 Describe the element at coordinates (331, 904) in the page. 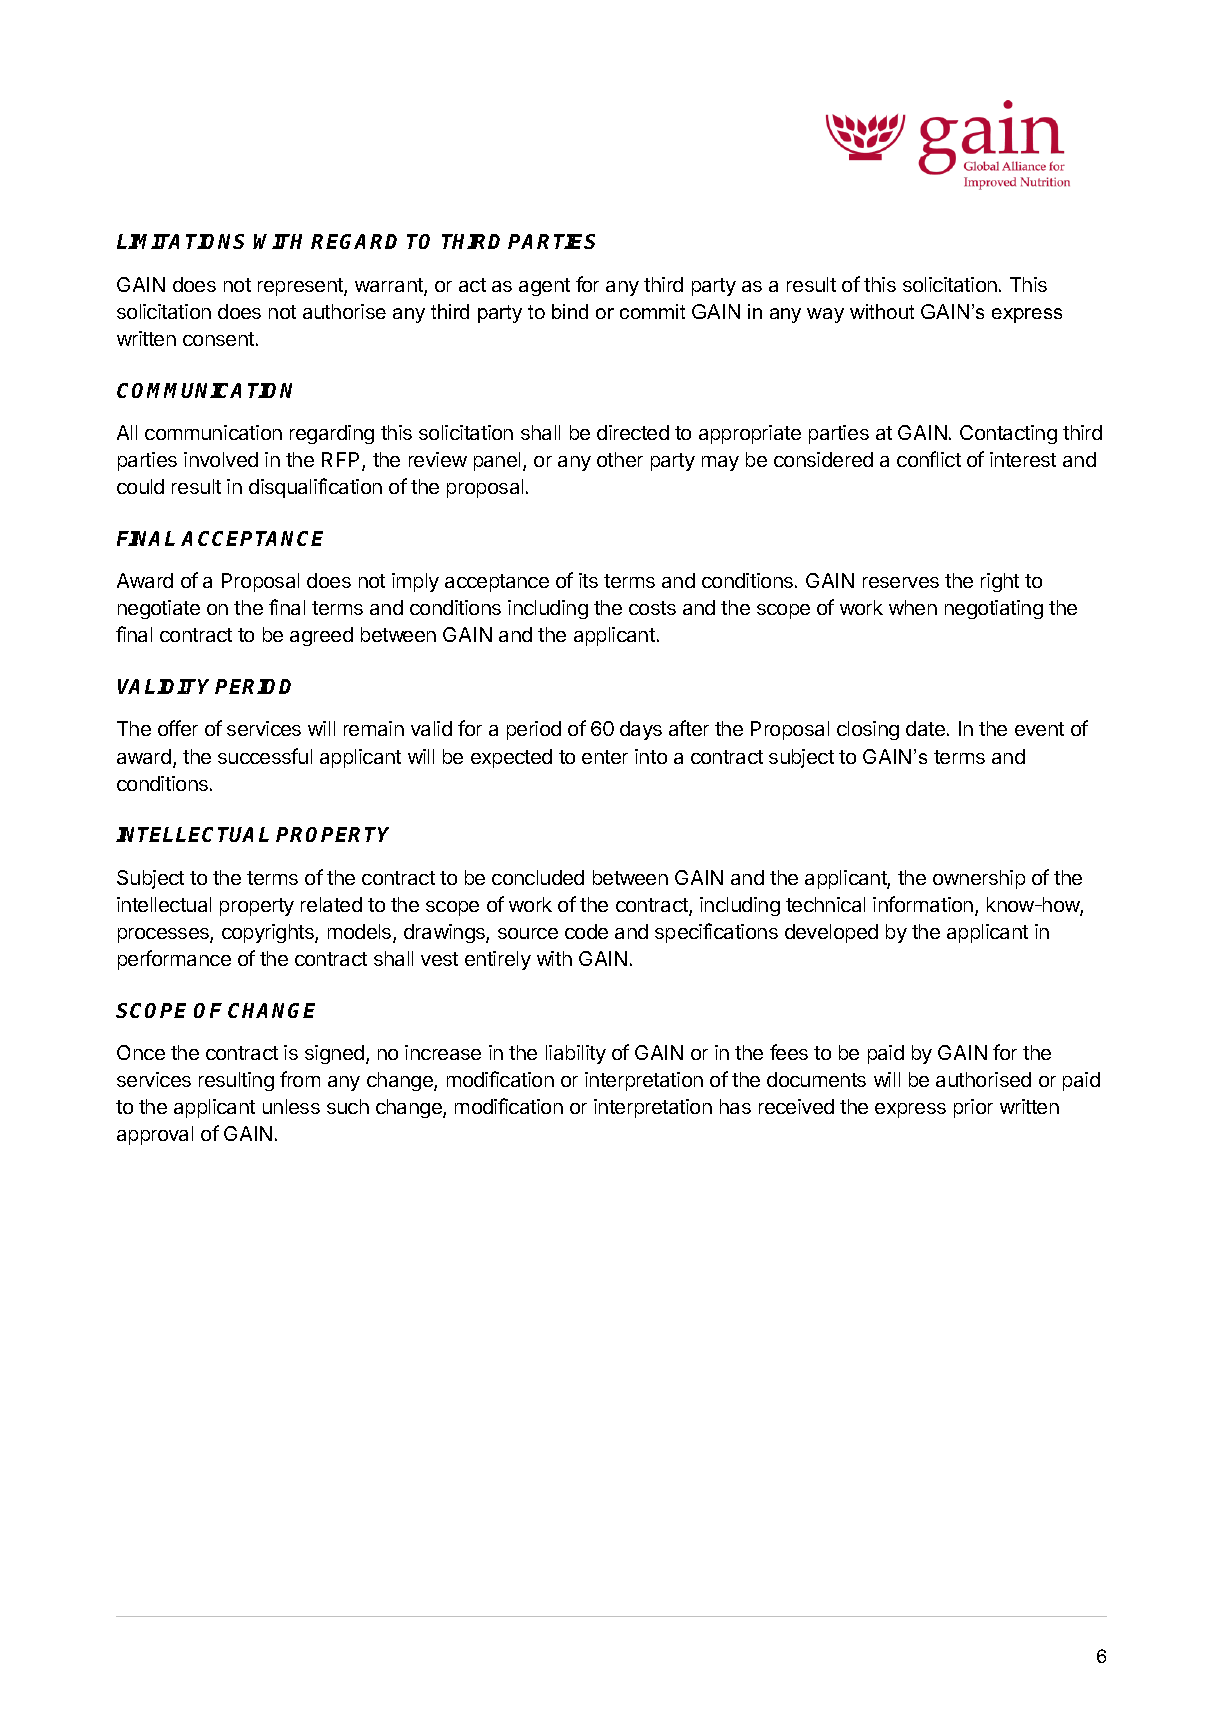

I see `related` at that location.
